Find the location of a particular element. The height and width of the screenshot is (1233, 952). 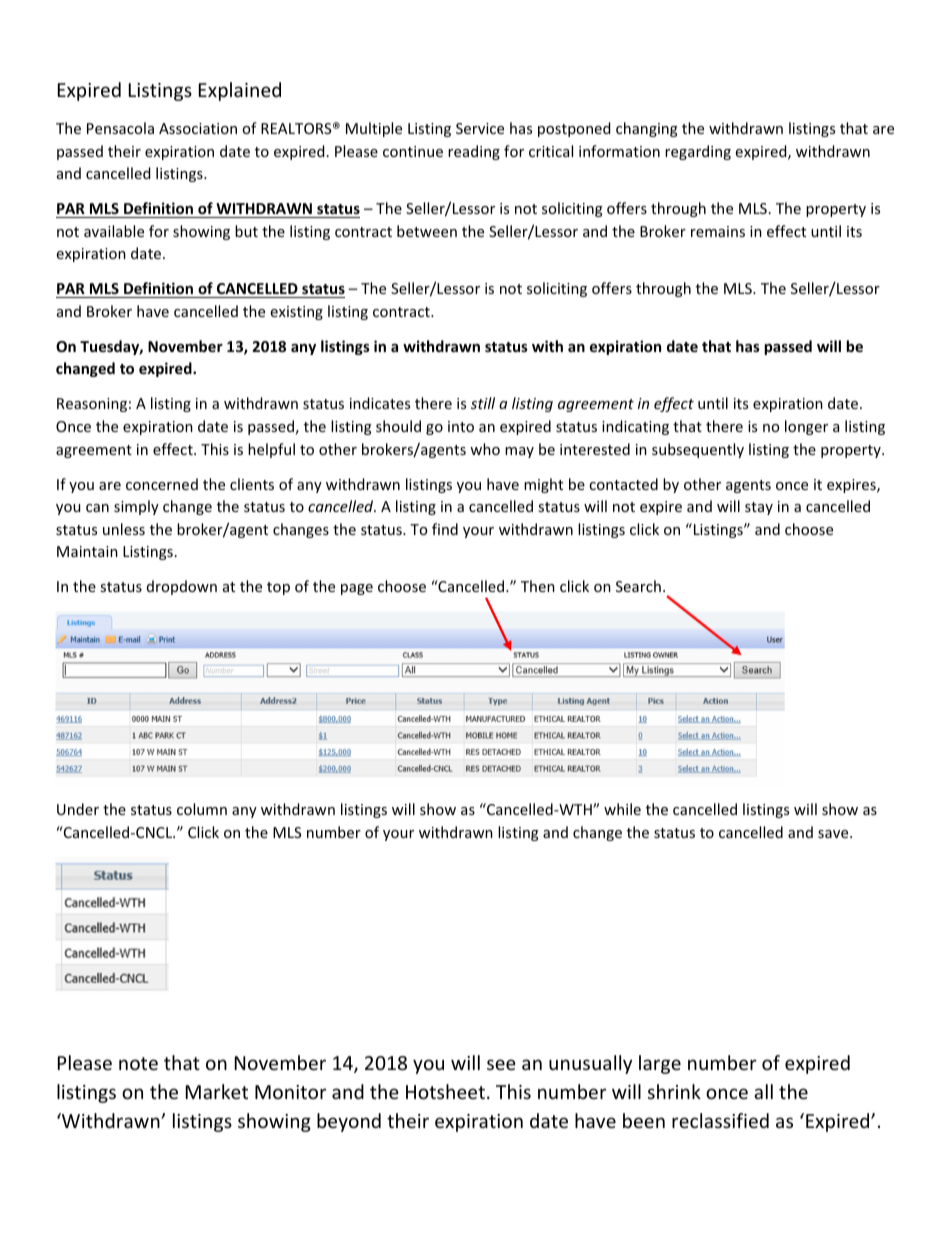

save is located at coordinates (834, 834).
